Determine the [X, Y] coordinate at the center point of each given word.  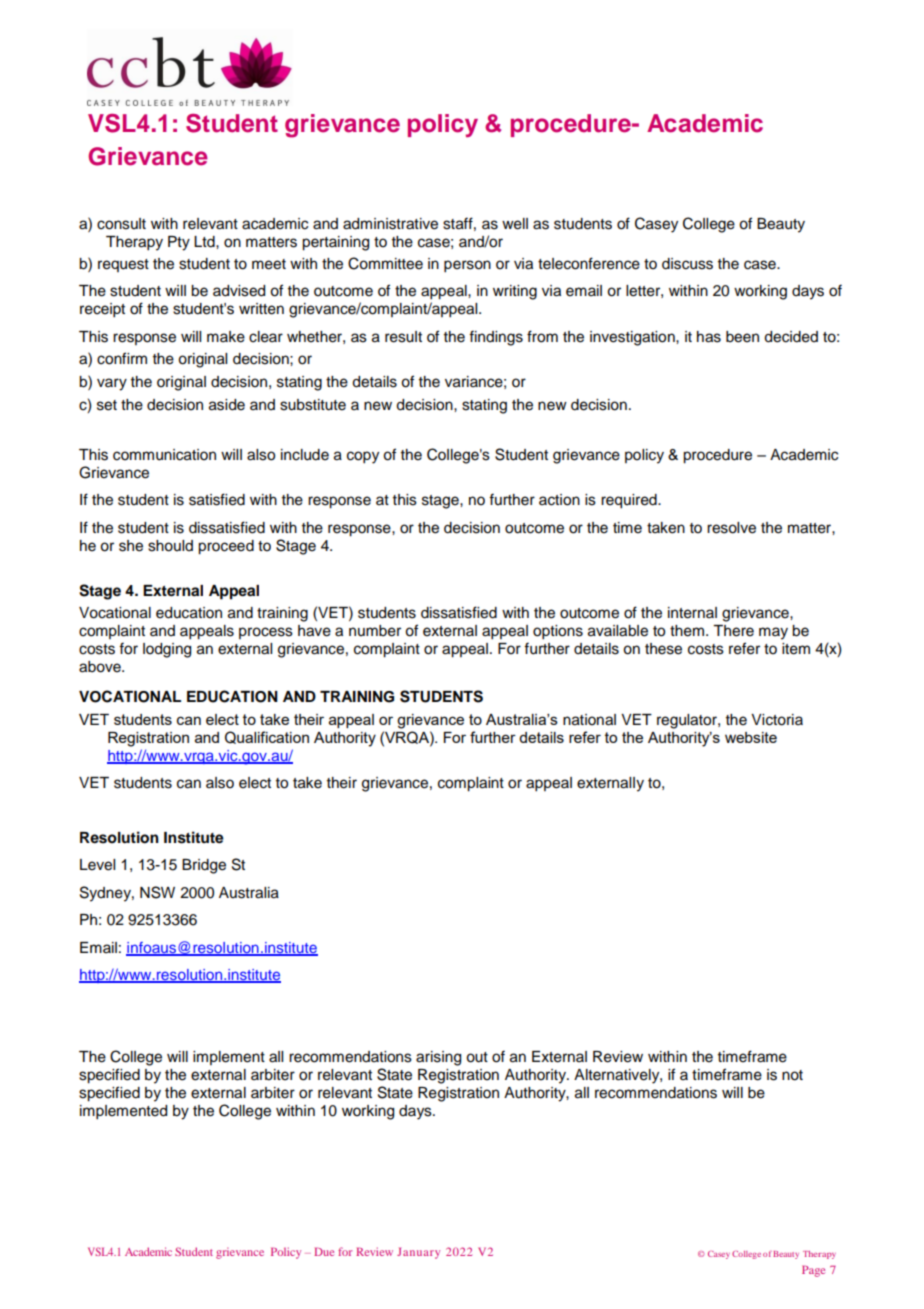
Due [324, 1251]
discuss [687, 264]
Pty [179, 243]
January [418, 1253]
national [589, 720]
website [751, 737]
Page [813, 1271]
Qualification [267, 737]
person [467, 266]
